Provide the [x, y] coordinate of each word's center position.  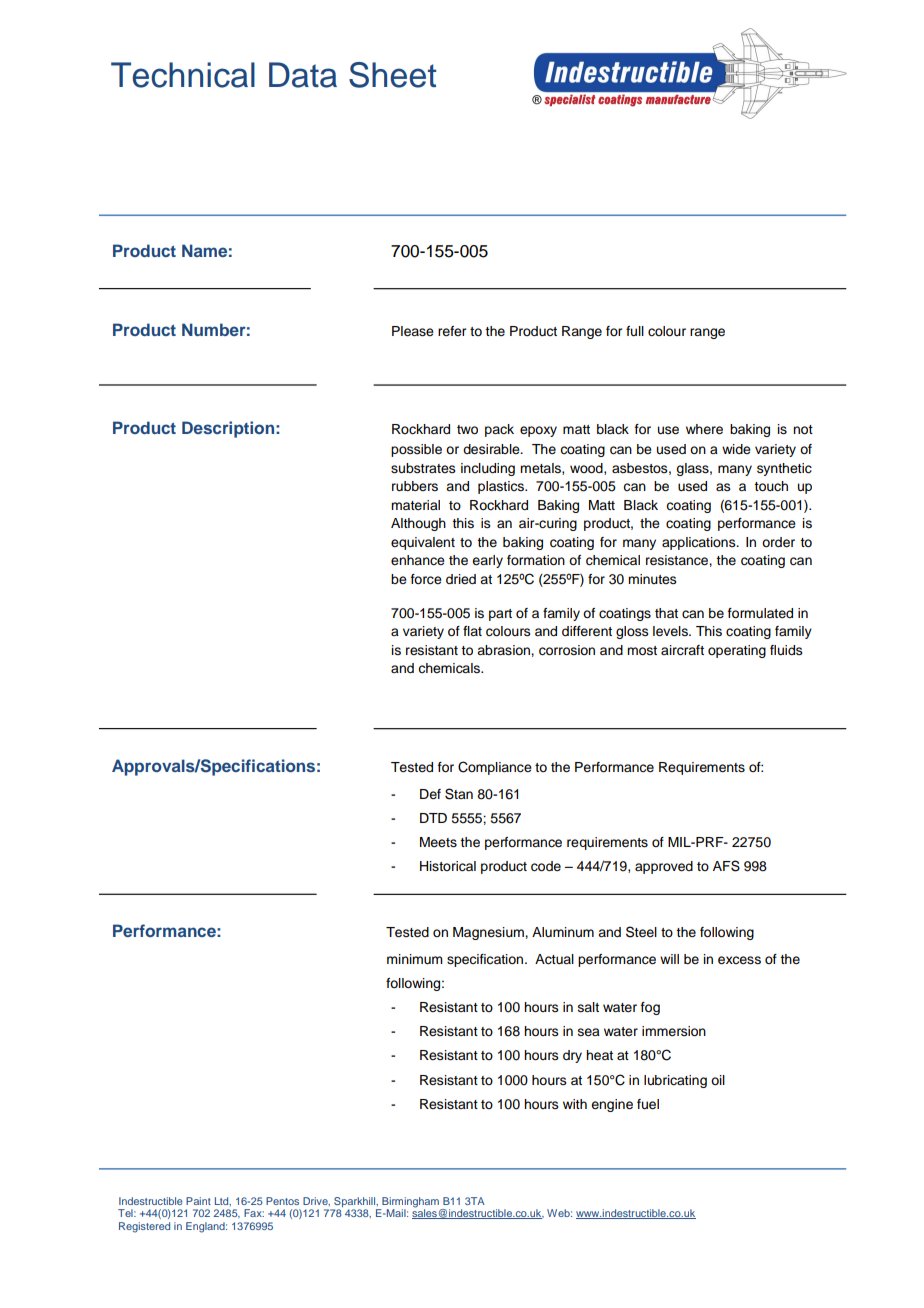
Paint [198, 1201]
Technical [183, 75]
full [635, 331]
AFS [726, 866]
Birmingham [410, 1203]
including [488, 469]
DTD [433, 818]
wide [736, 449]
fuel [648, 1104]
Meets [438, 842]
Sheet [392, 75]
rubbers [415, 486]
